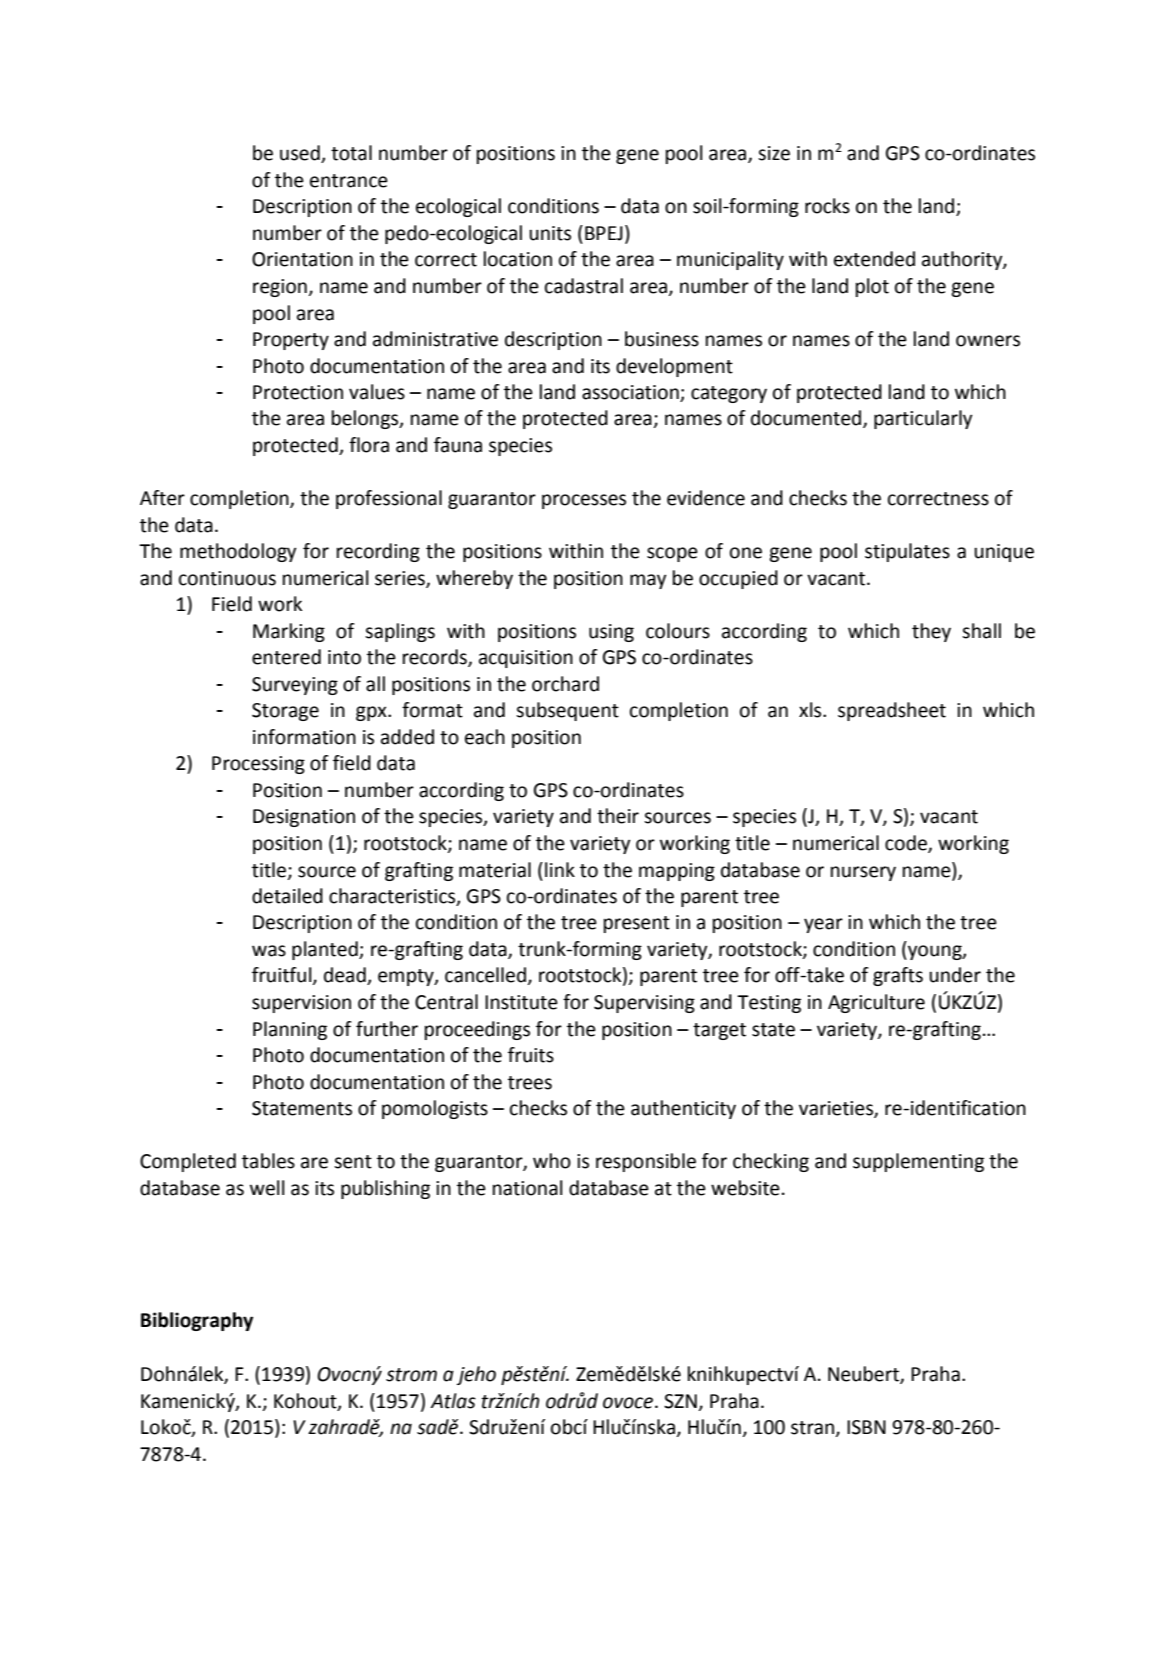  What do you see at coordinates (301, 154) in the screenshot?
I see `used` at bounding box center [301, 154].
